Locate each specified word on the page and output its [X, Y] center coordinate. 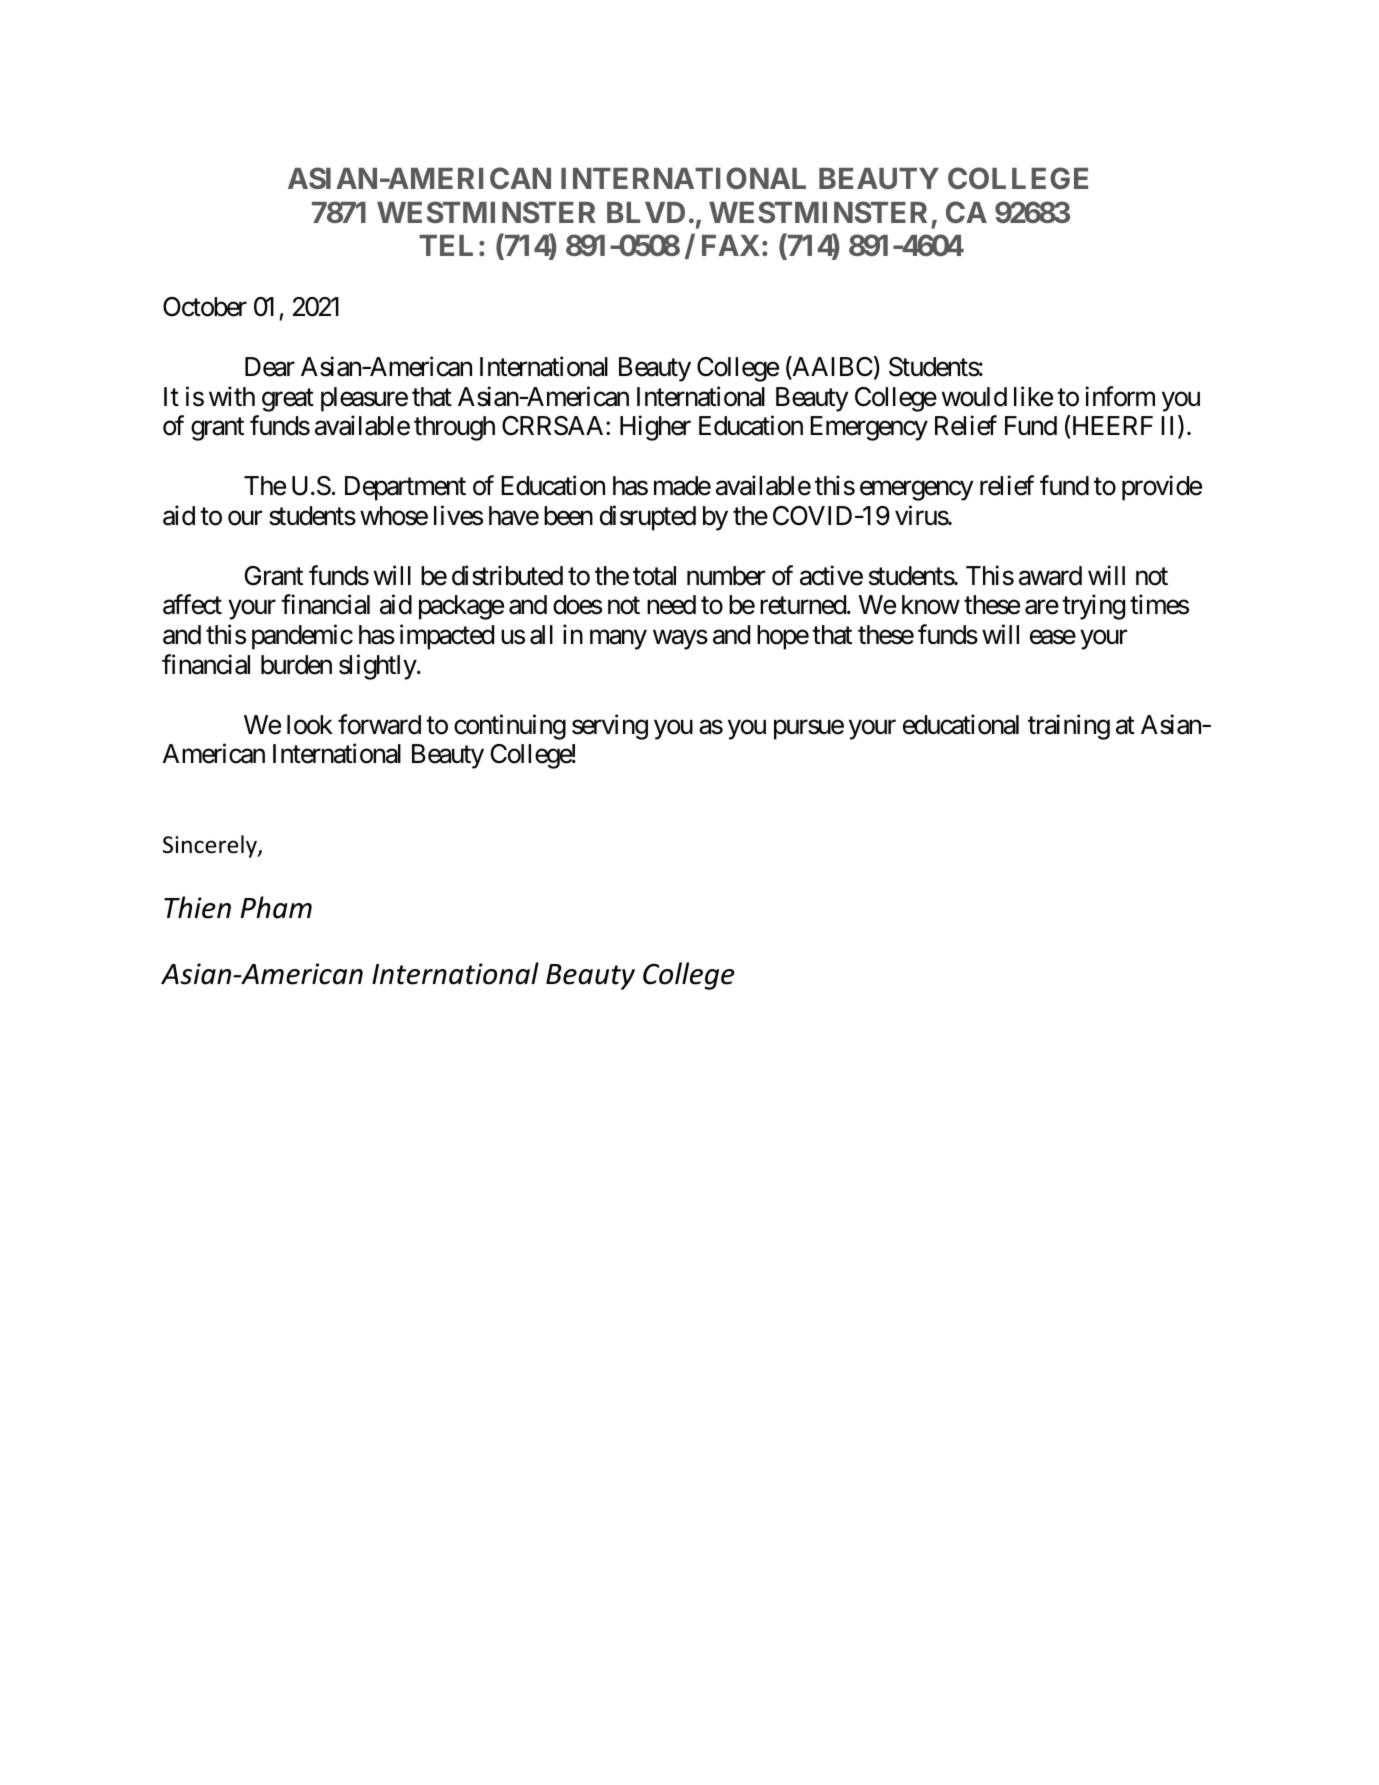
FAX [731, 245]
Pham [276, 907]
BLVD [646, 212]
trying [1093, 607]
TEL [446, 245]
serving [610, 727]
